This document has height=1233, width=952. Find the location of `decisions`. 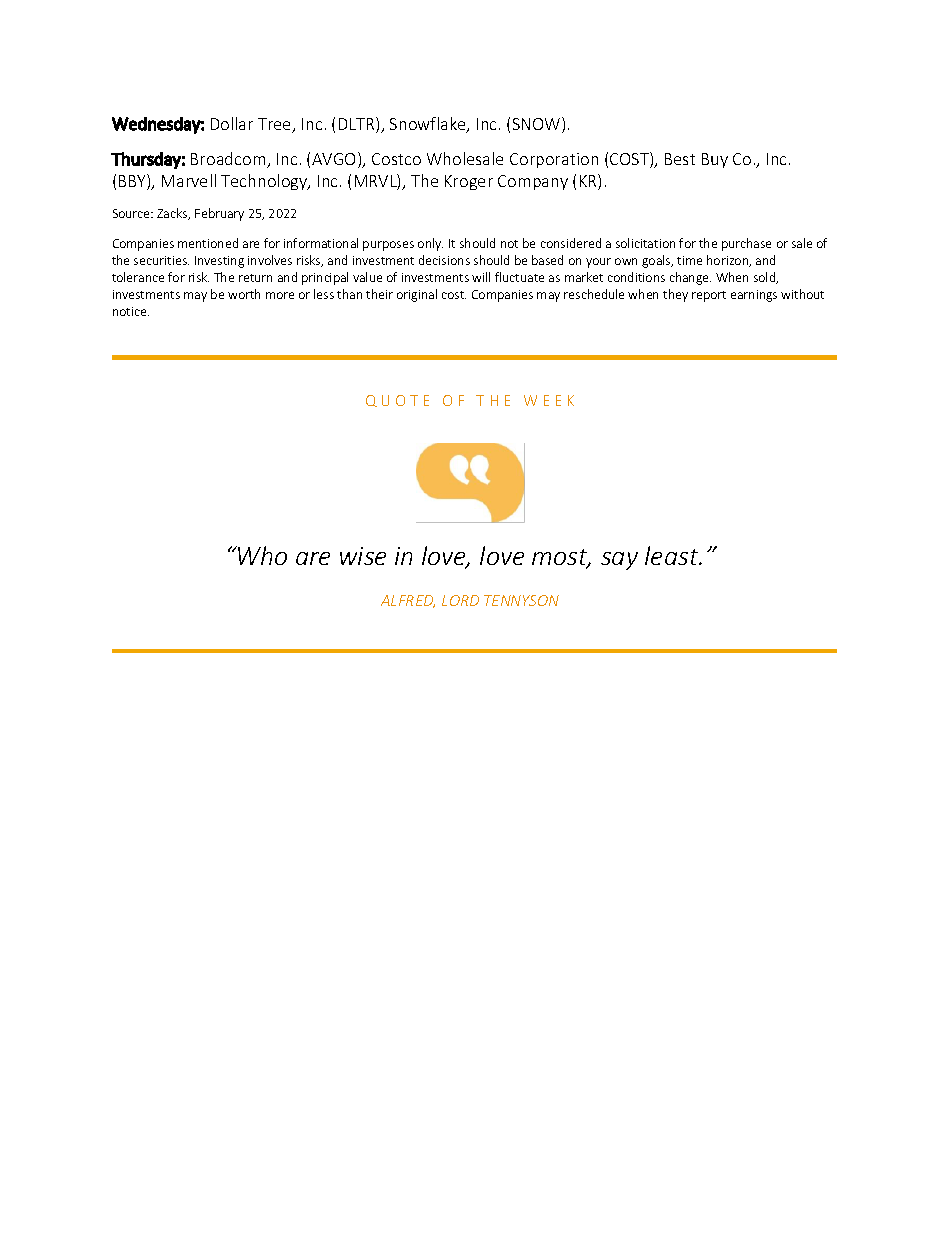

decisions is located at coordinates (444, 260).
